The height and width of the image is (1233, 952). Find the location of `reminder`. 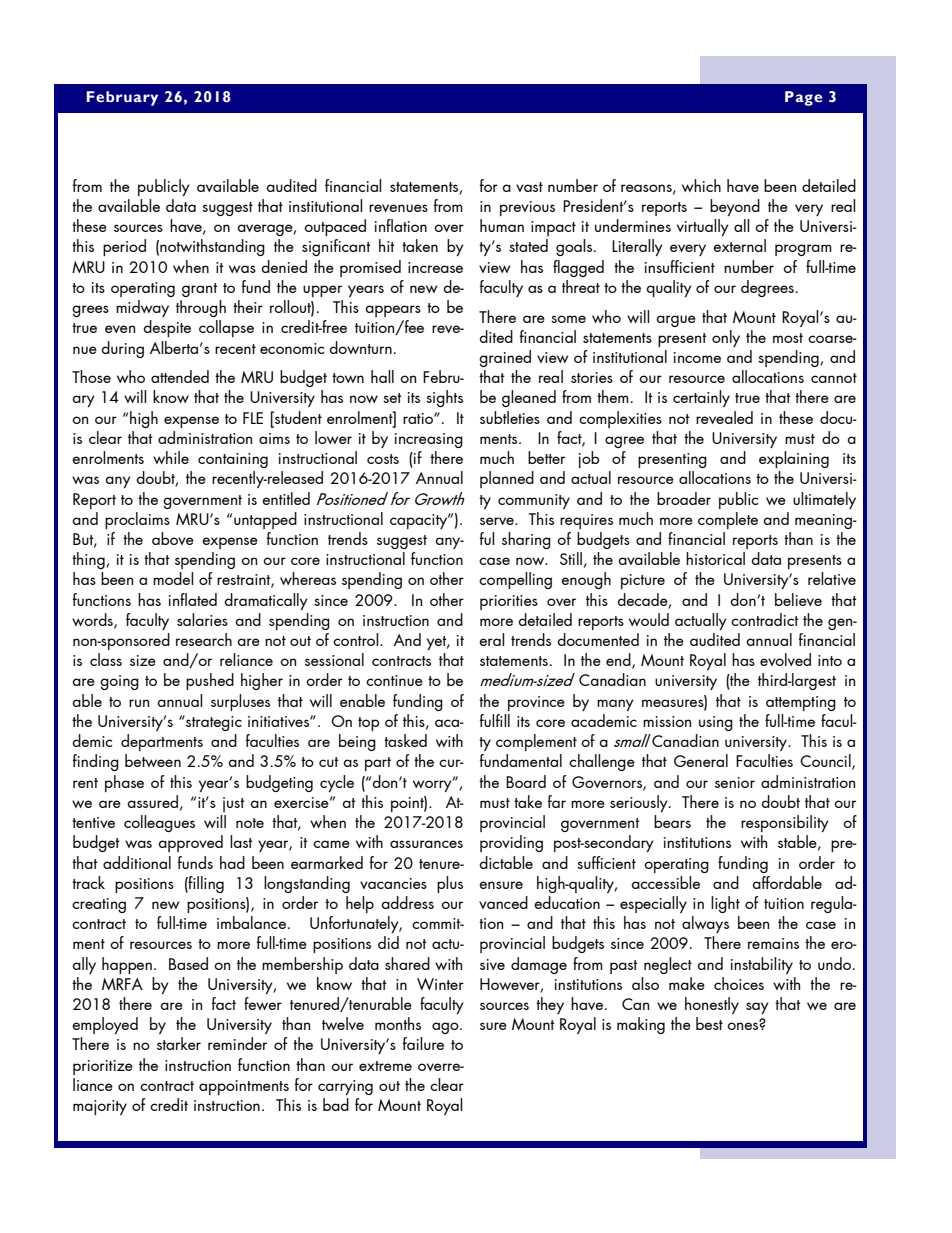

reminder is located at coordinates (237, 1043).
